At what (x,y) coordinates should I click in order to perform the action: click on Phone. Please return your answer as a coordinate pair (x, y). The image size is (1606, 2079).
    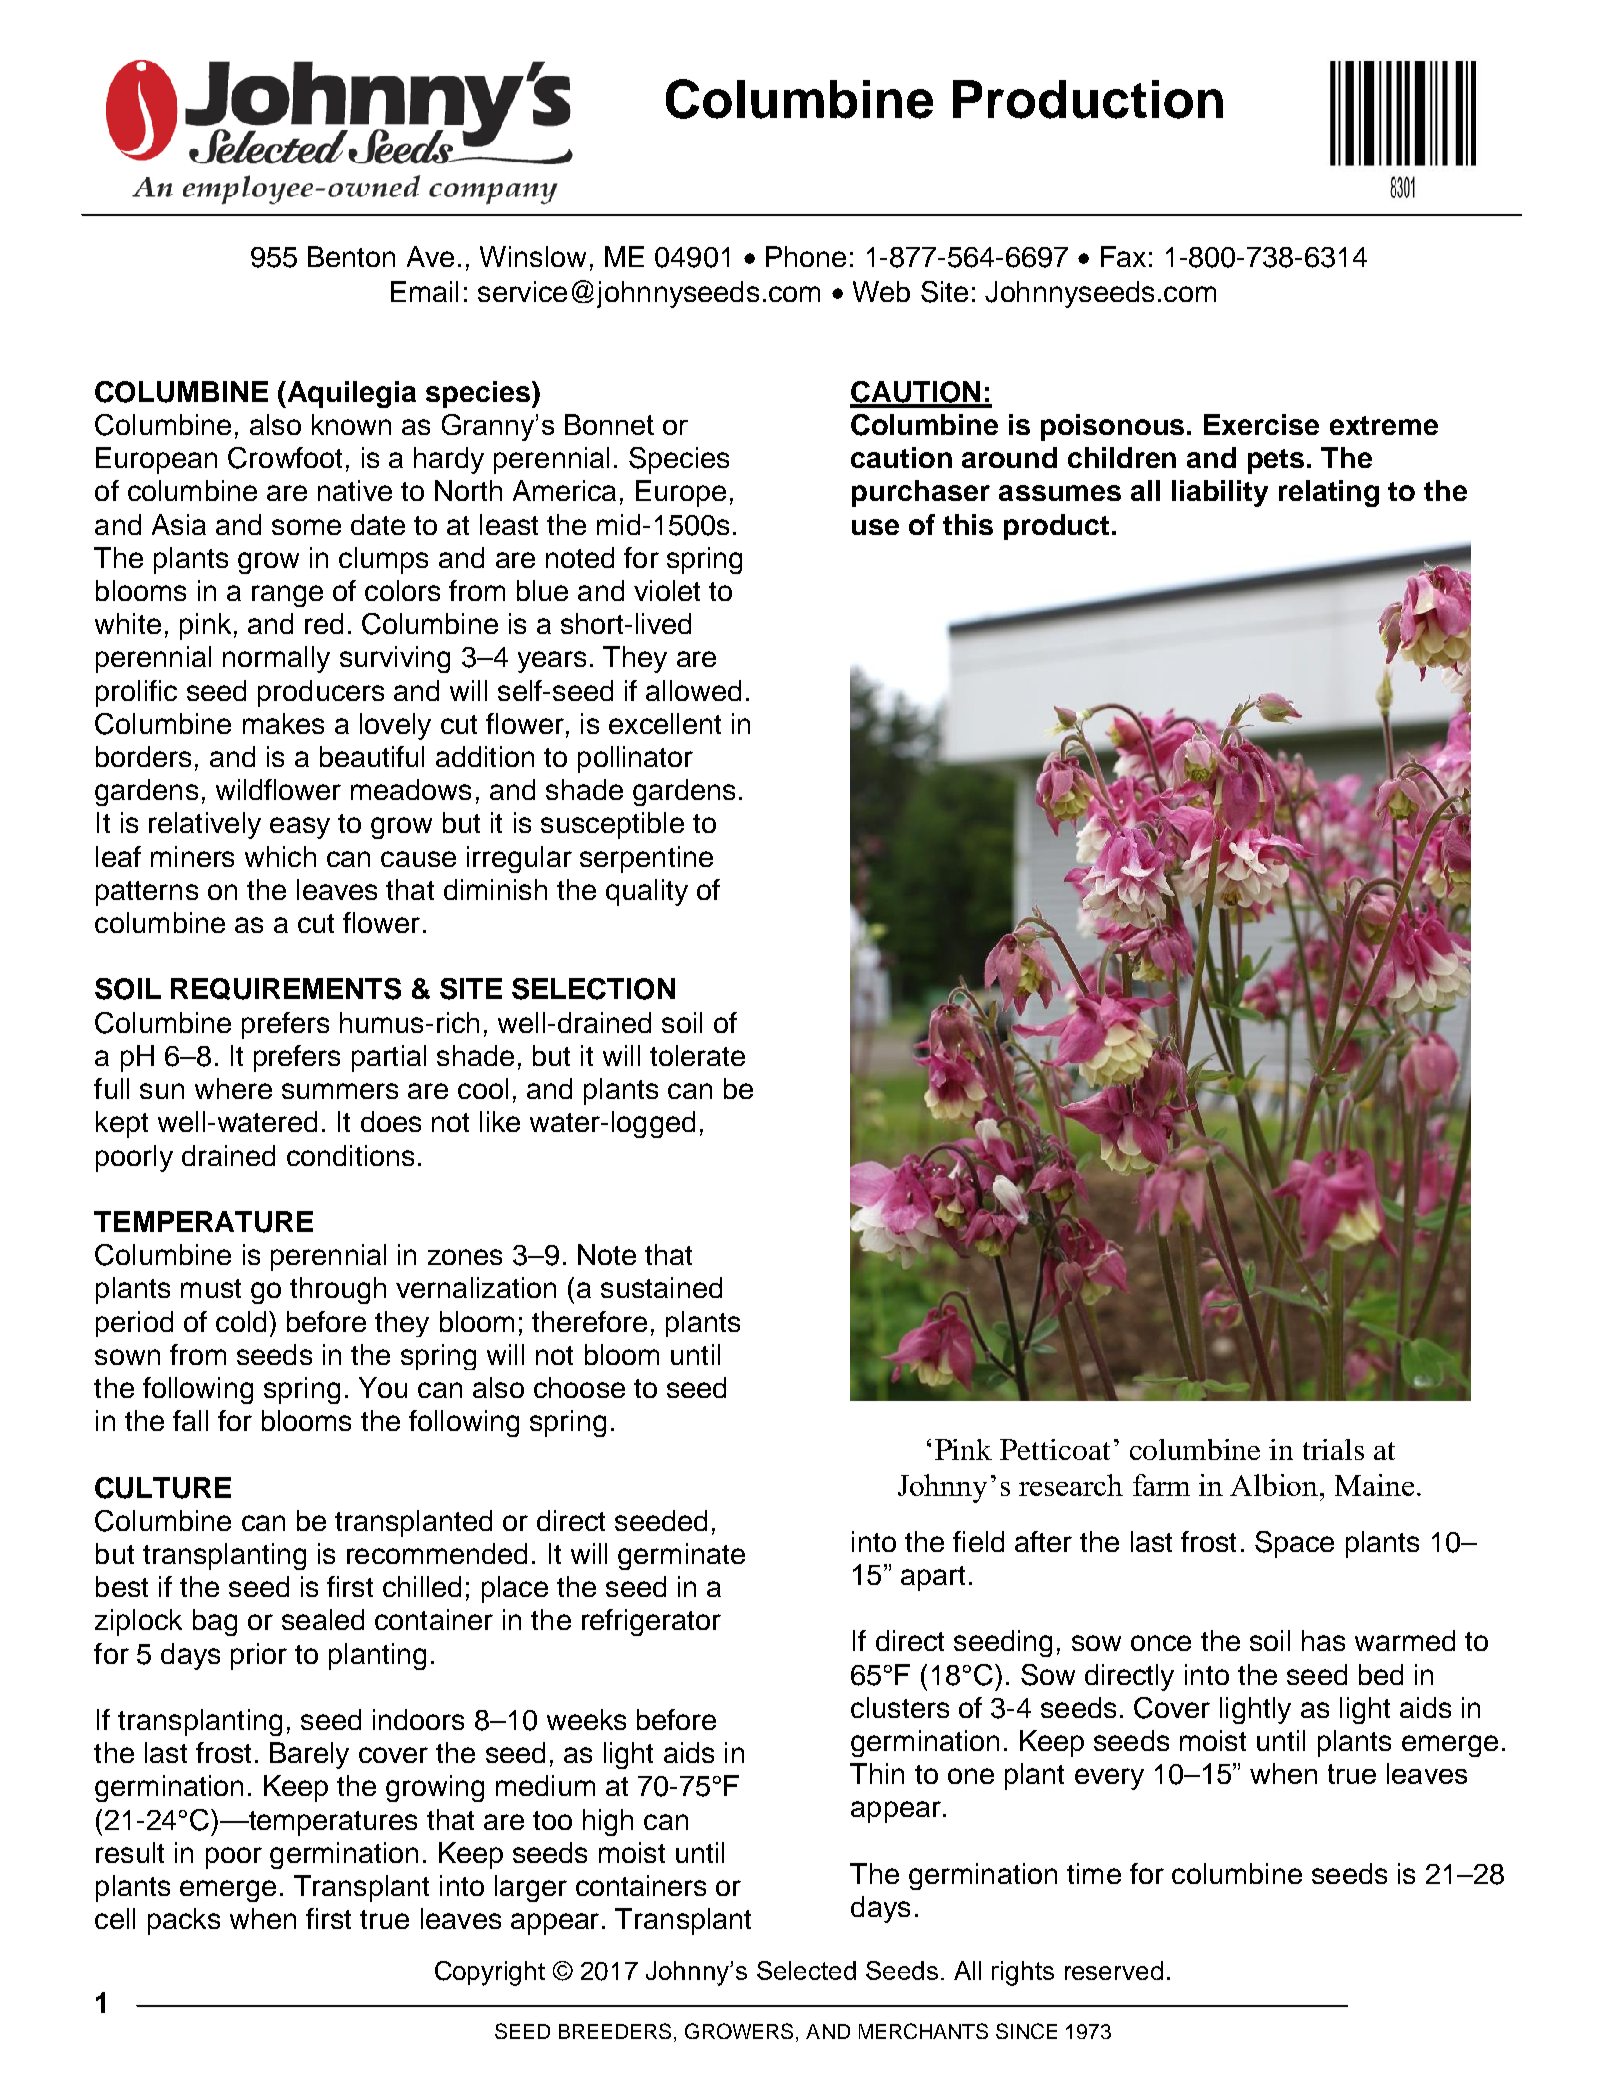
    Looking at the image, I should click on (806, 256).
